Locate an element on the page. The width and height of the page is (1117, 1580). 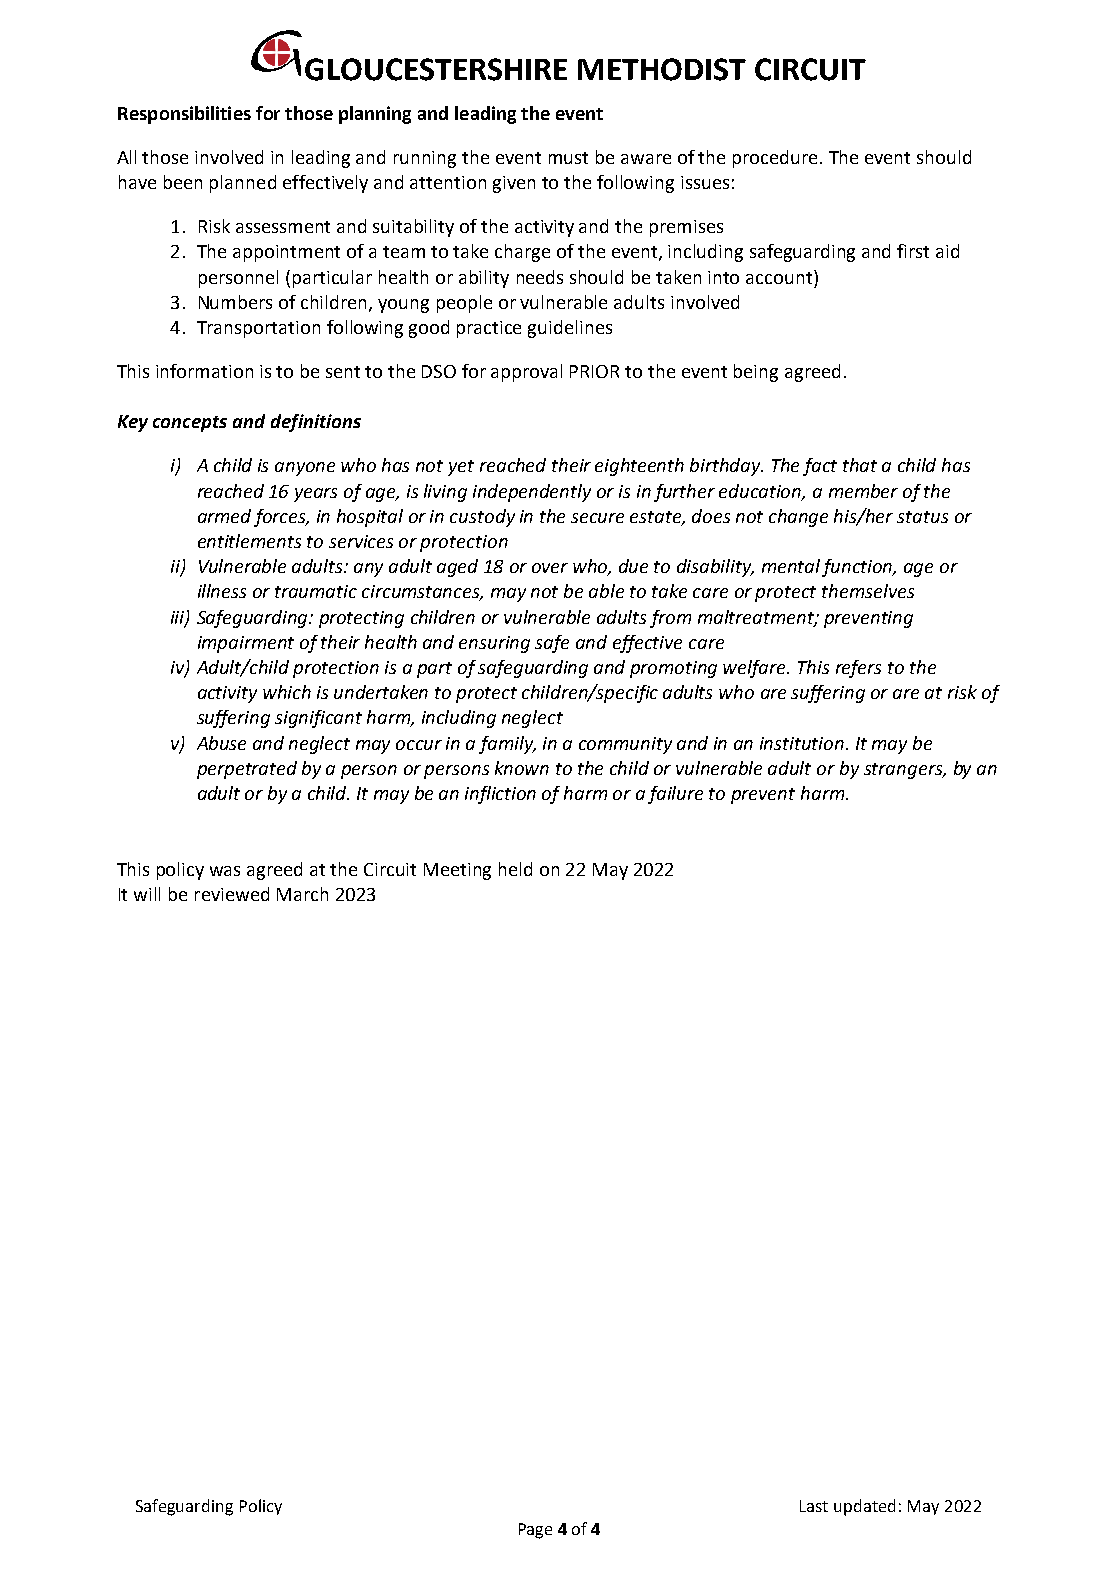
must is located at coordinates (568, 158).
